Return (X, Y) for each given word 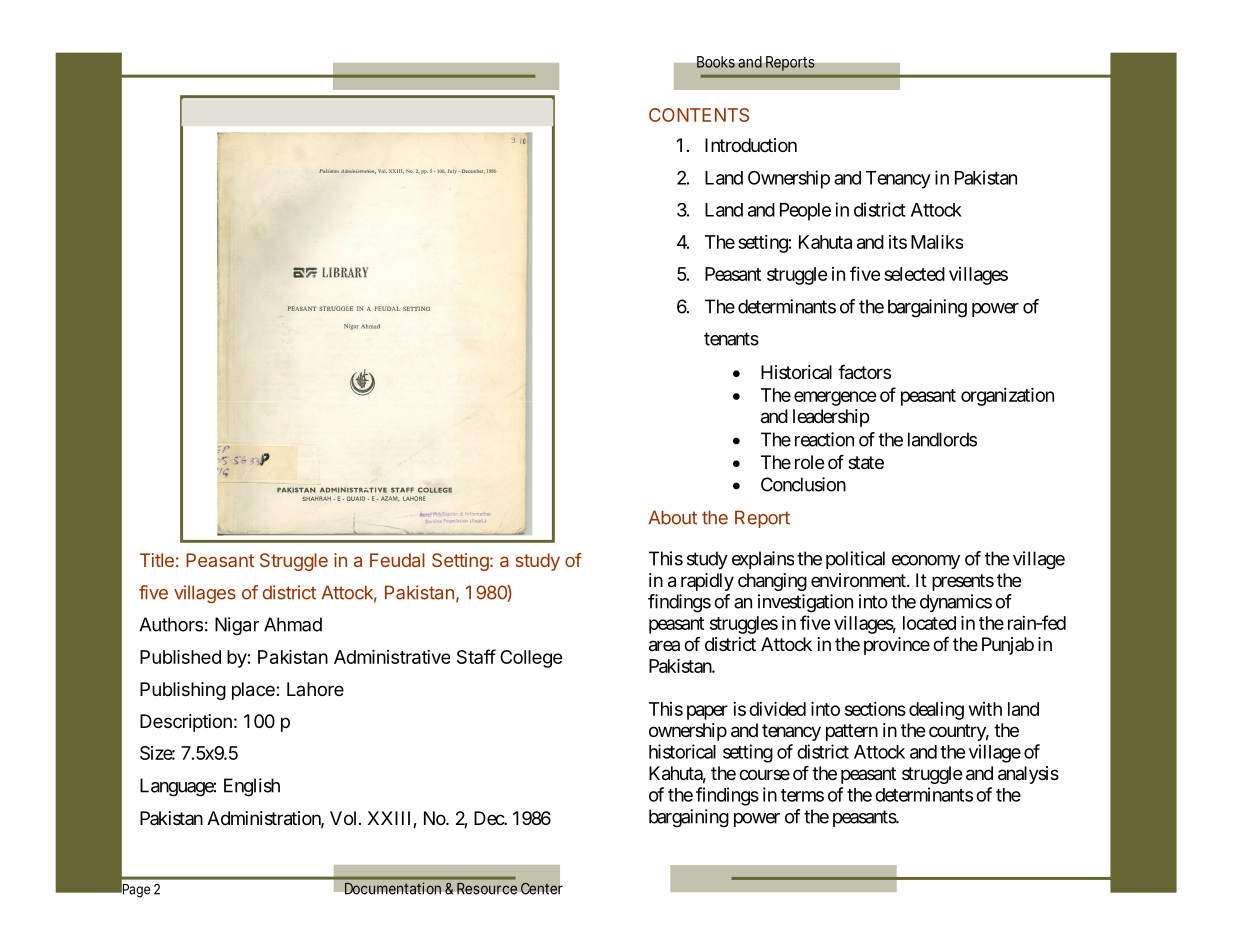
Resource (487, 888)
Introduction (751, 145)
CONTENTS (699, 115)
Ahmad (293, 624)
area (664, 646)
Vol (345, 818)
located (929, 623)
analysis (1028, 775)
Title (157, 560)
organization (1007, 397)
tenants (731, 339)
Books (716, 62)
